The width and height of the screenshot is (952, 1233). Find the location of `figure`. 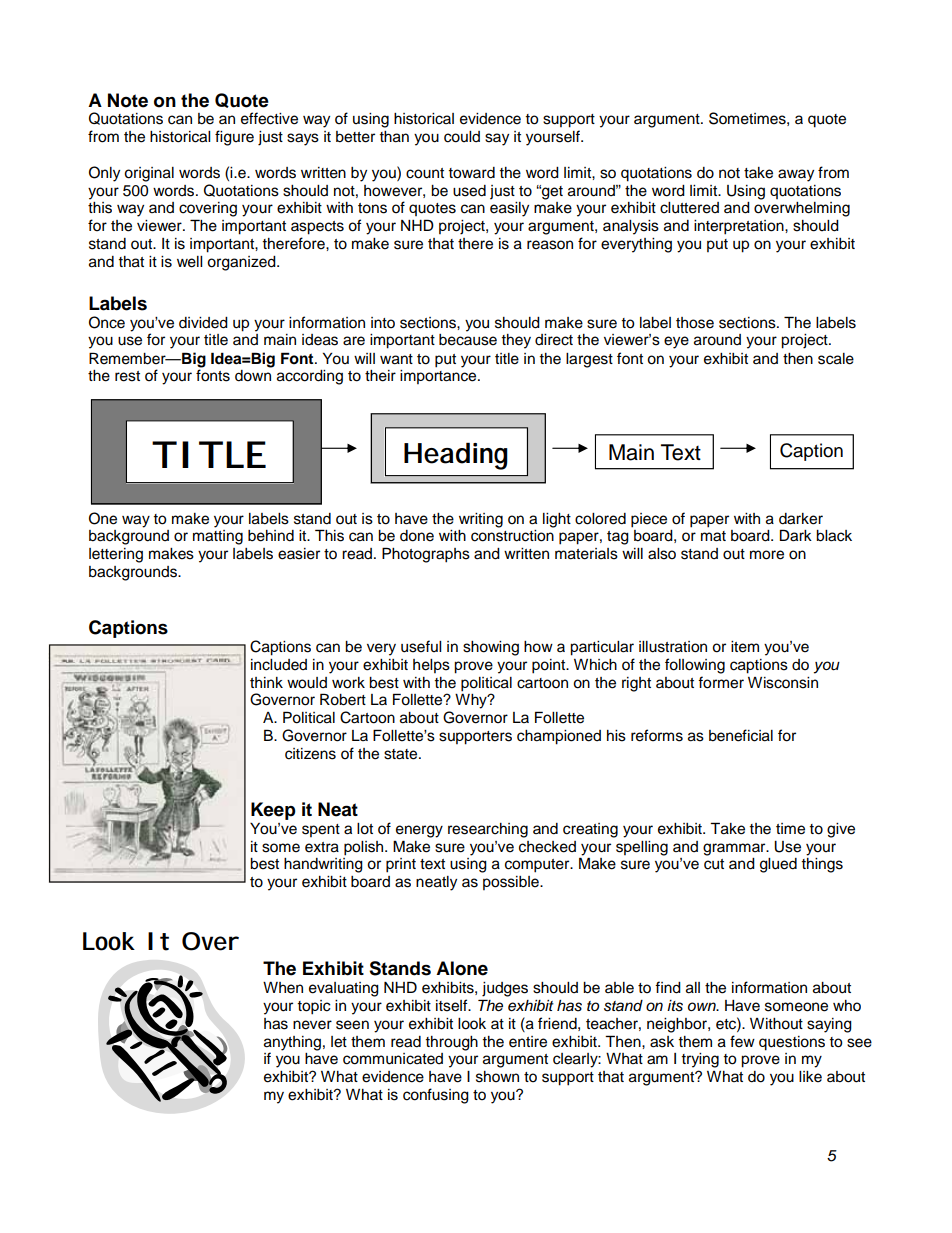

figure is located at coordinates (234, 138).
